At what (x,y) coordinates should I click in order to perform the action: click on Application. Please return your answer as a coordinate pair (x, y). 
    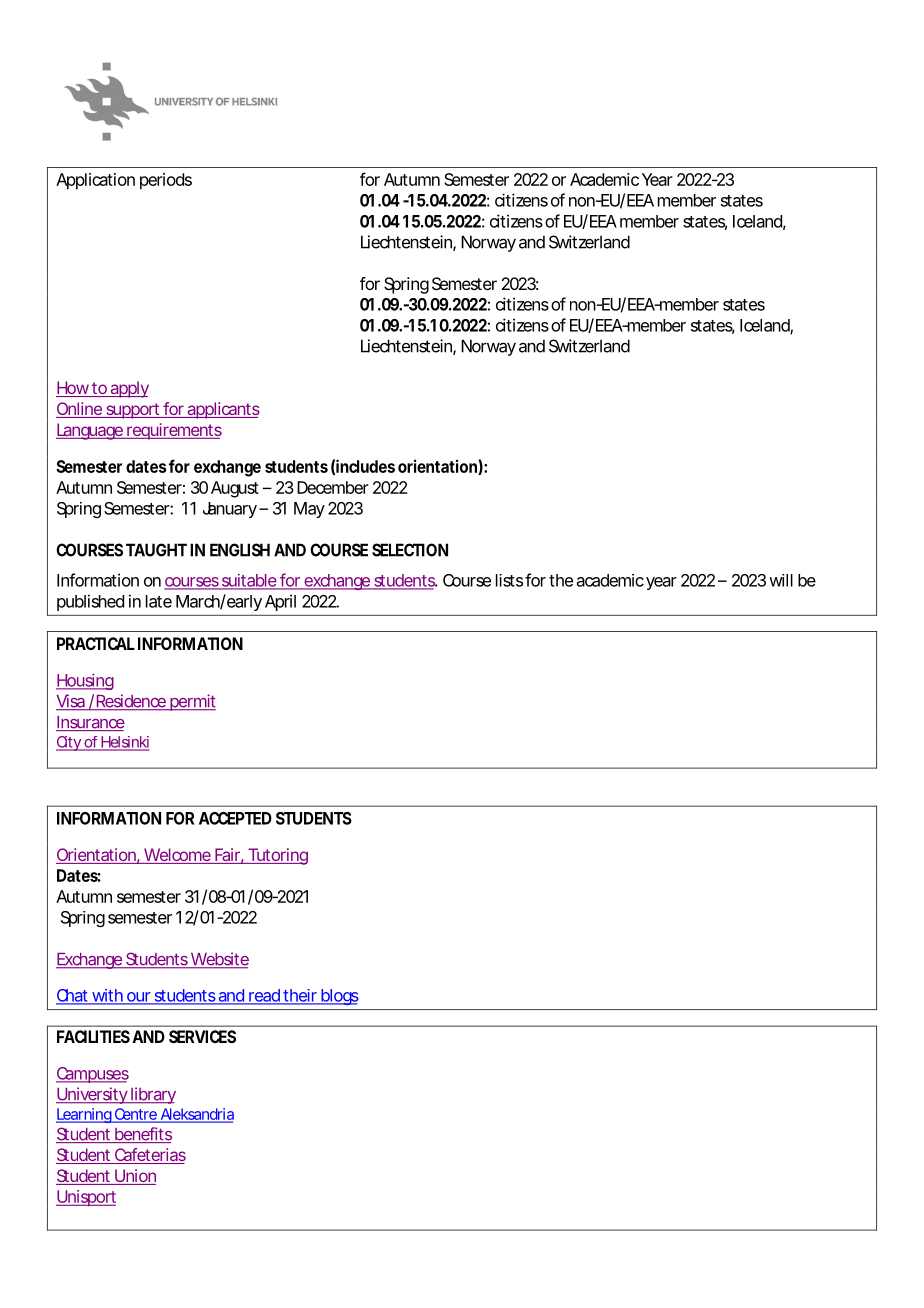
    Looking at the image, I should click on (95, 181).
